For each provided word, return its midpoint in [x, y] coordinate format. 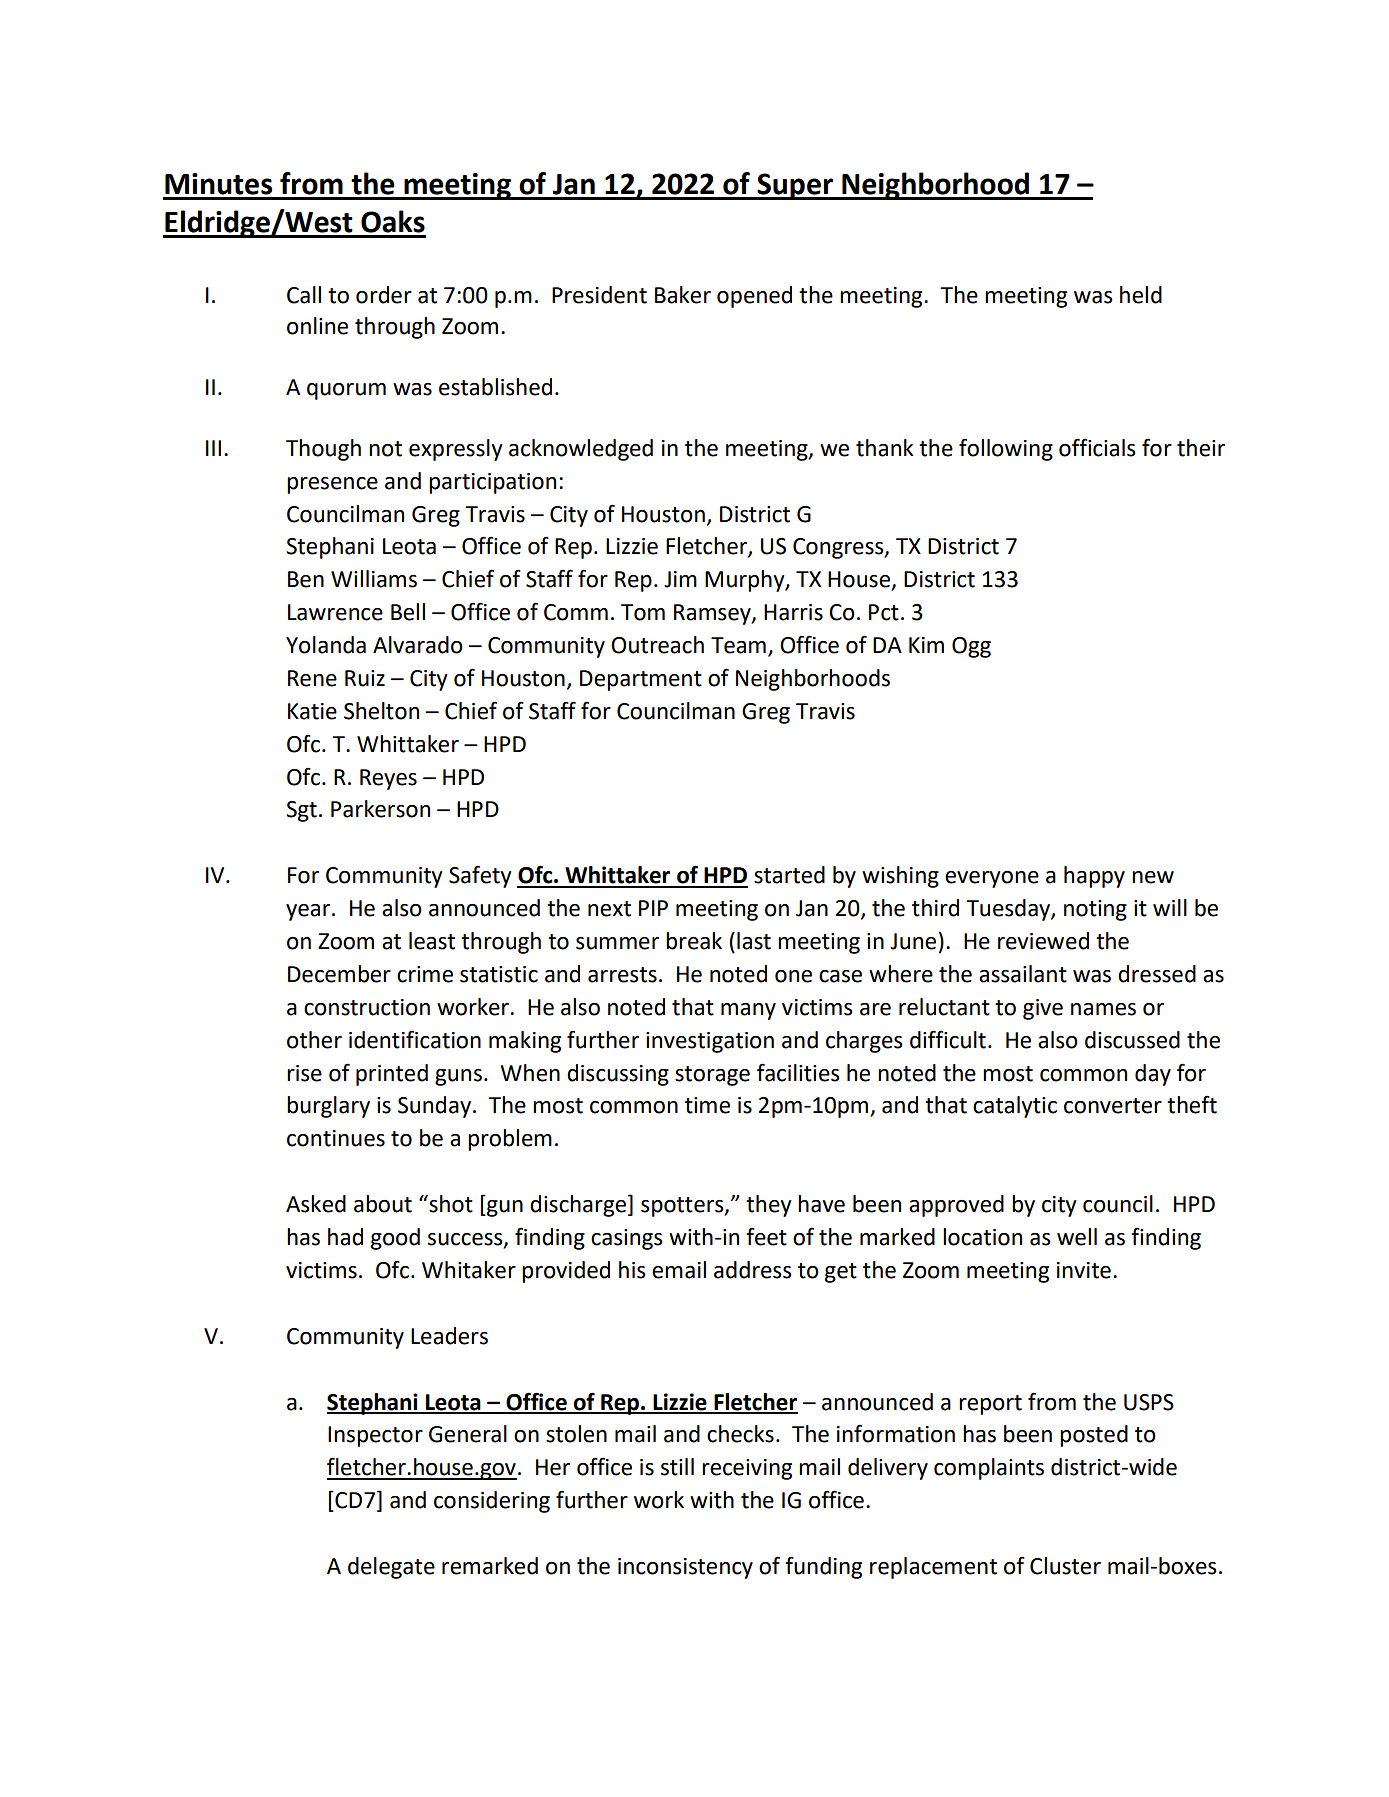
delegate [391, 1568]
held [1141, 295]
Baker [683, 295]
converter [1113, 1106]
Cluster [1065, 1566]
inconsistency [685, 1568]
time [707, 1105]
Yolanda [326, 645]
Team [738, 645]
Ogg [971, 647]
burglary [328, 1107]
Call [304, 295]
